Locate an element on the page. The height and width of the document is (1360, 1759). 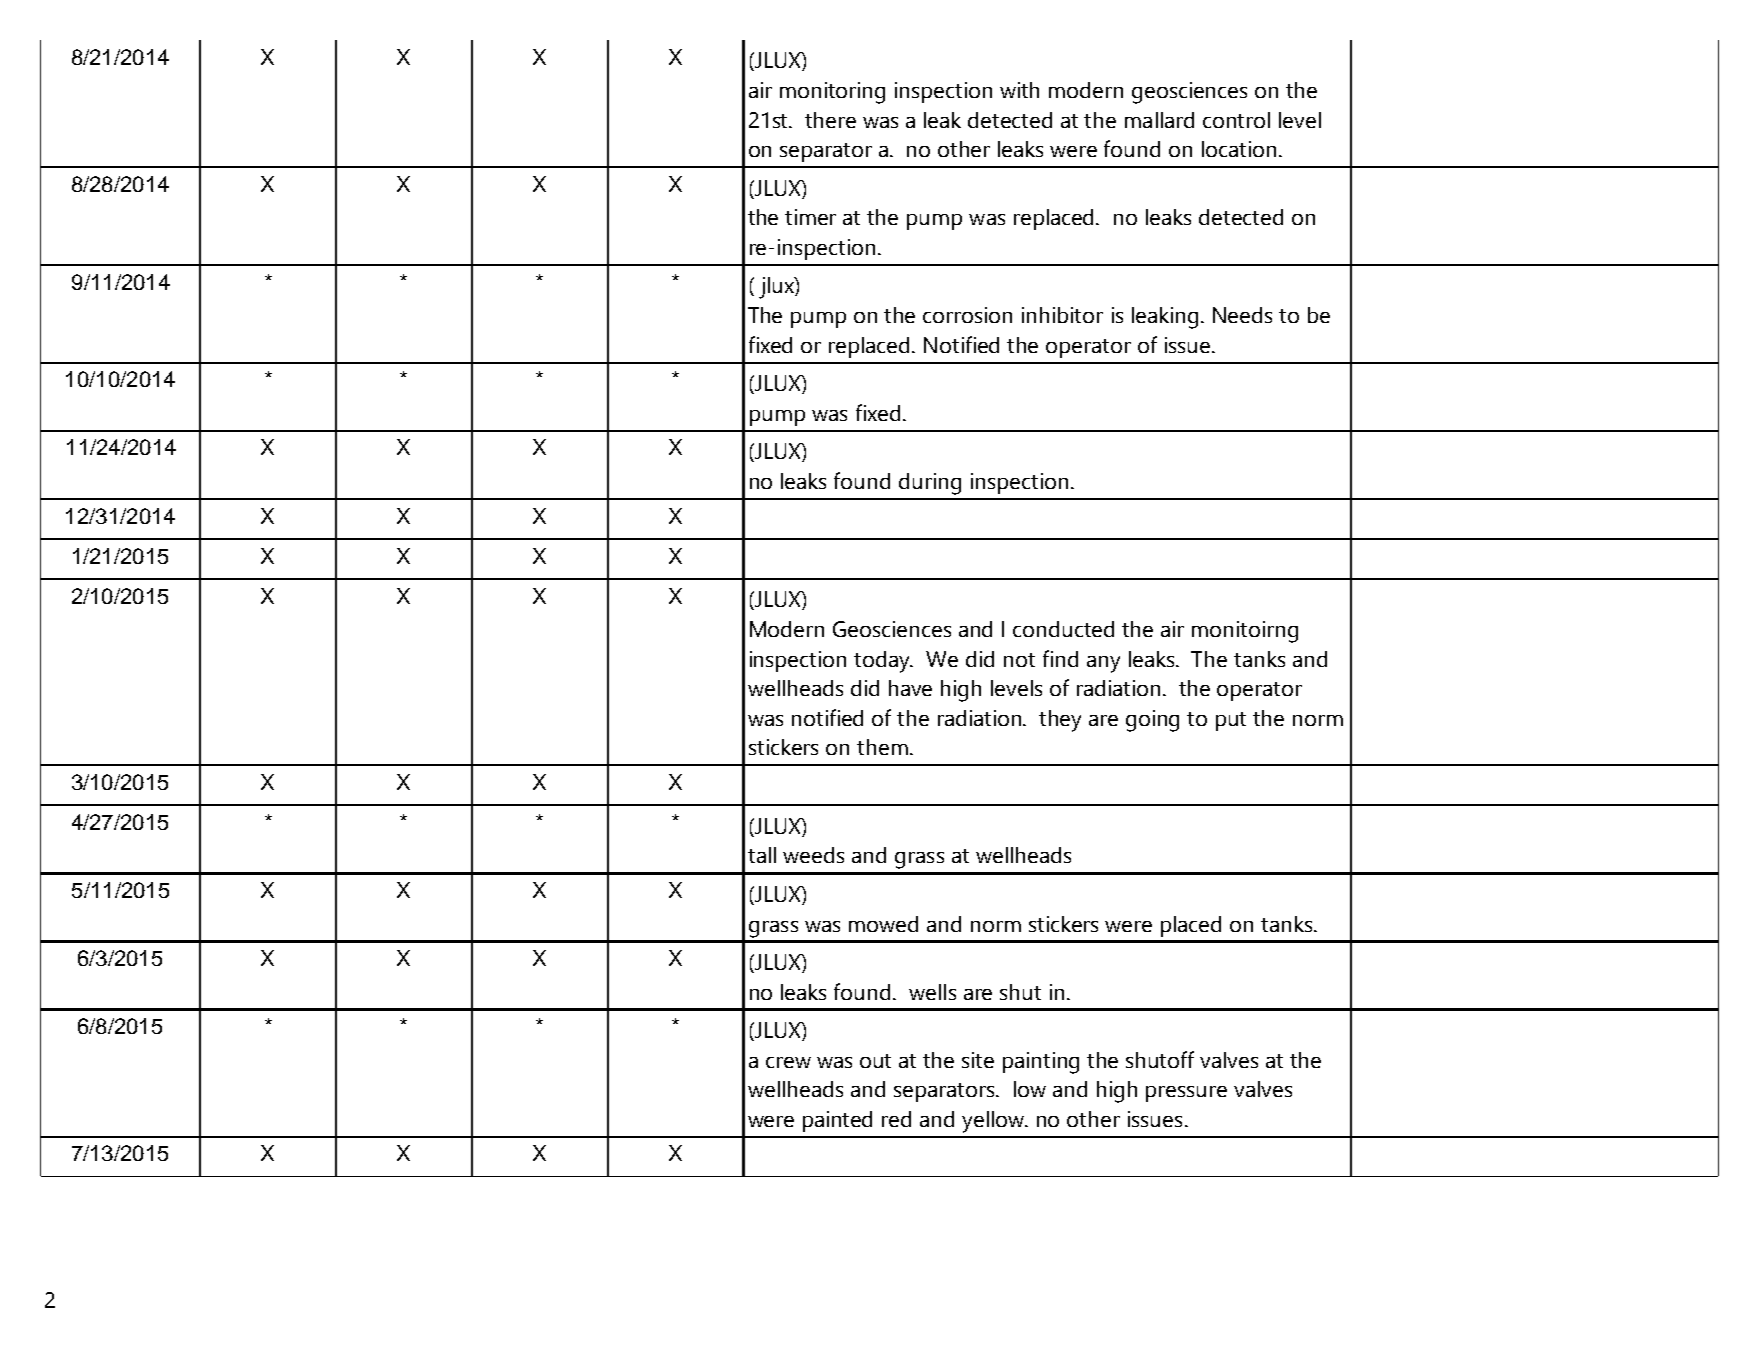
Needs is located at coordinates (1242, 315).
